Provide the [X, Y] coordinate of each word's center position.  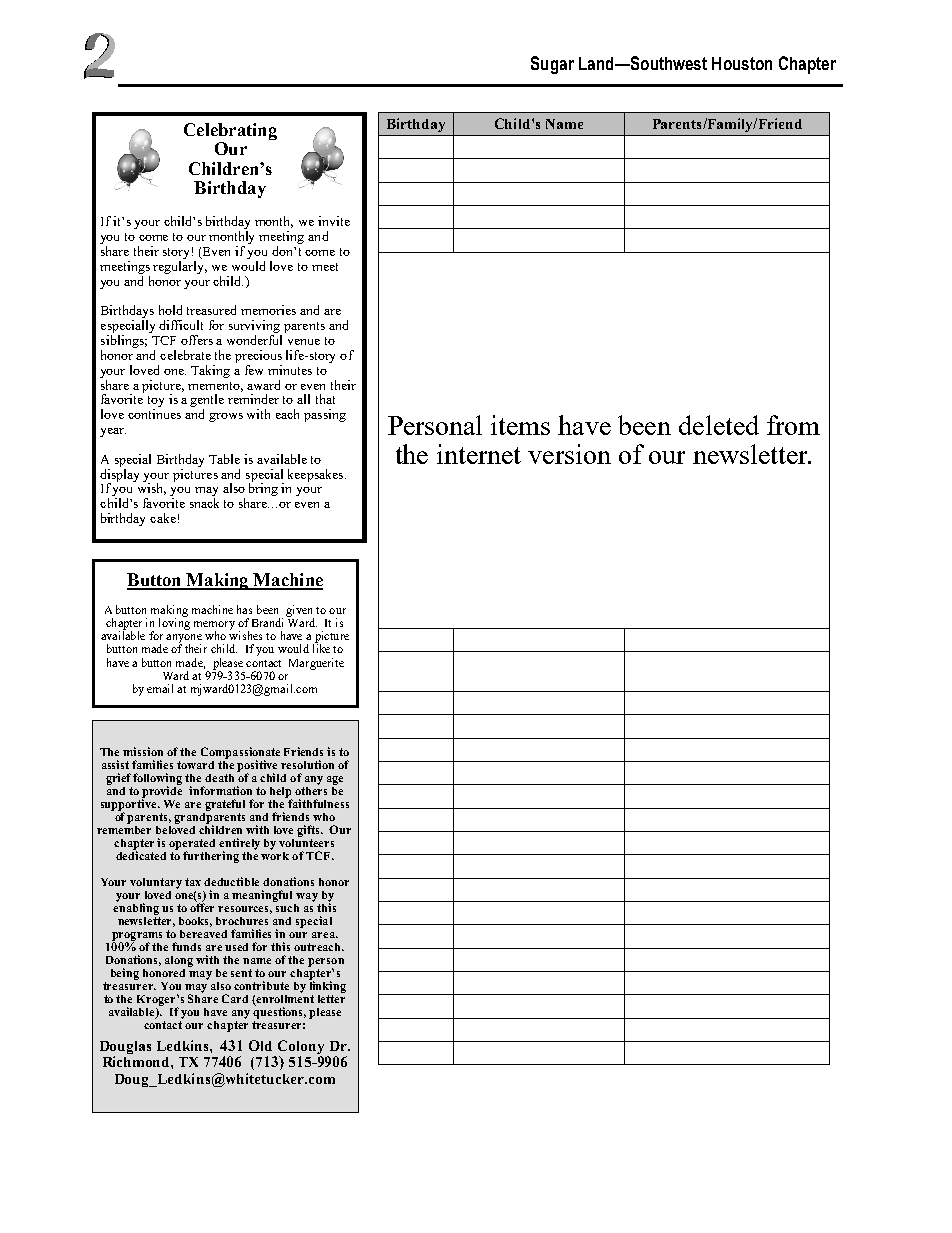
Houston [742, 63]
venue [304, 342]
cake [163, 518]
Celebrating [230, 131]
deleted [719, 425]
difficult [181, 325]
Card [235, 998]
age [335, 782]
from [793, 425]
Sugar [552, 65]
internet [479, 454]
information [220, 790]
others [311, 791]
